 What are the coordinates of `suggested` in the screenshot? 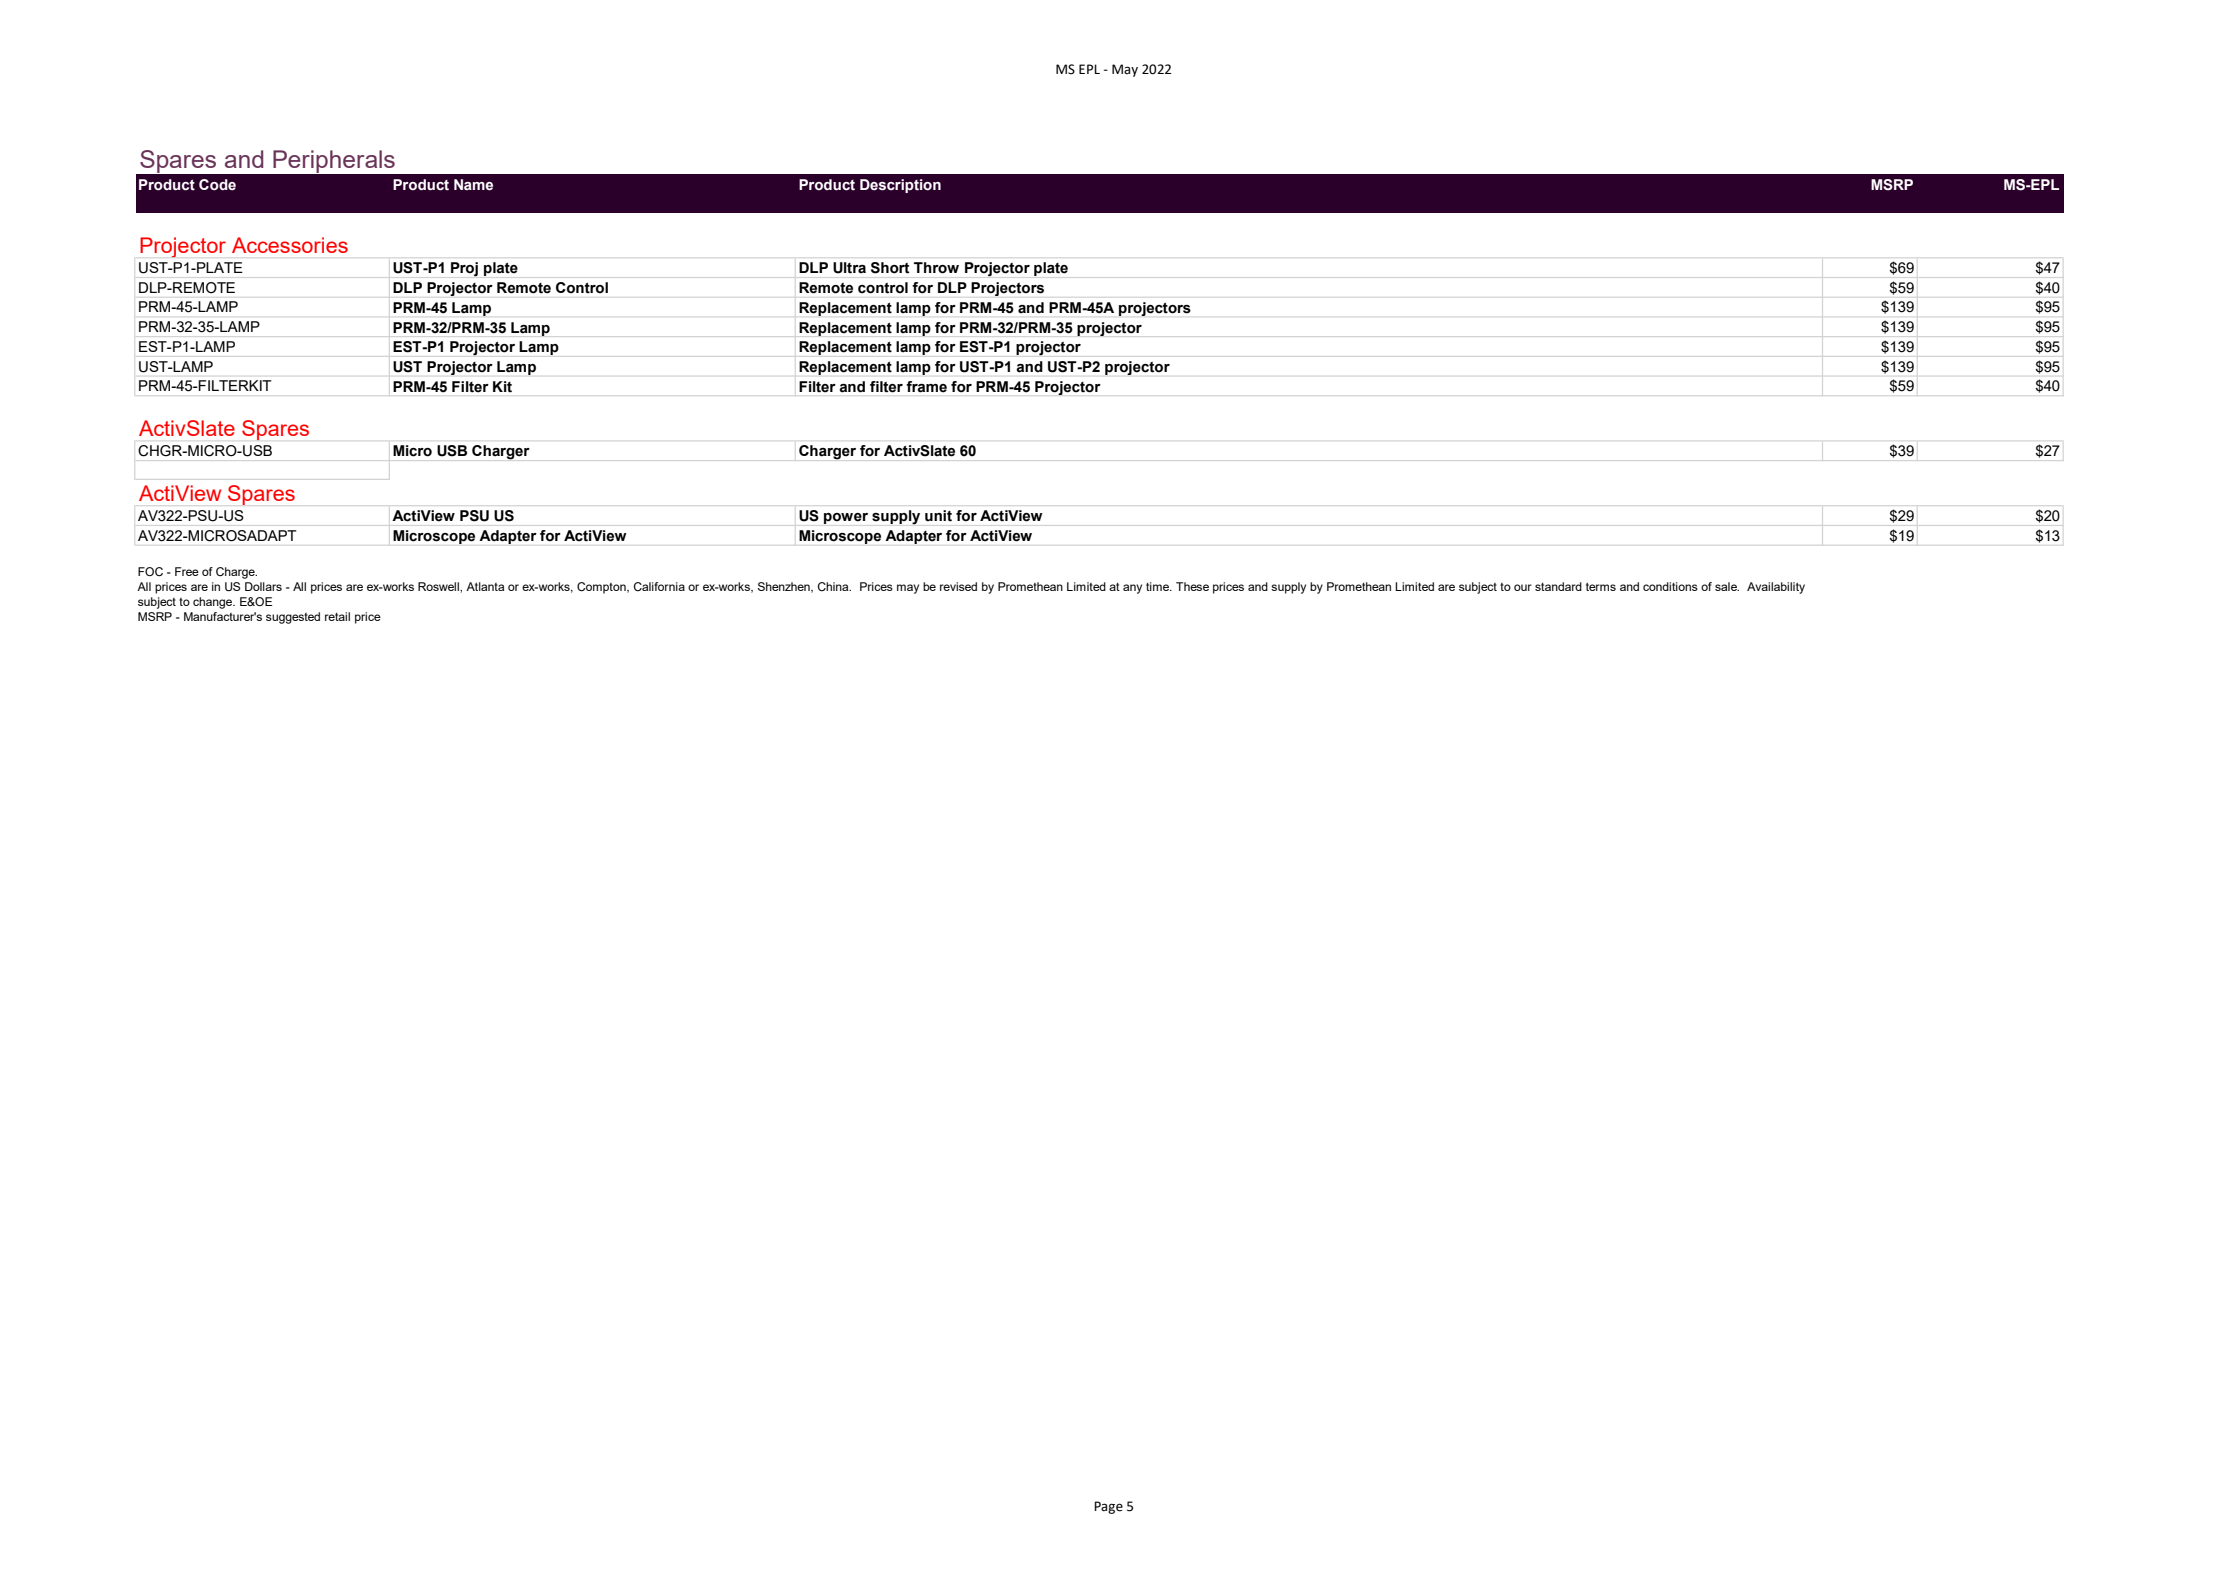 It's located at (293, 618).
